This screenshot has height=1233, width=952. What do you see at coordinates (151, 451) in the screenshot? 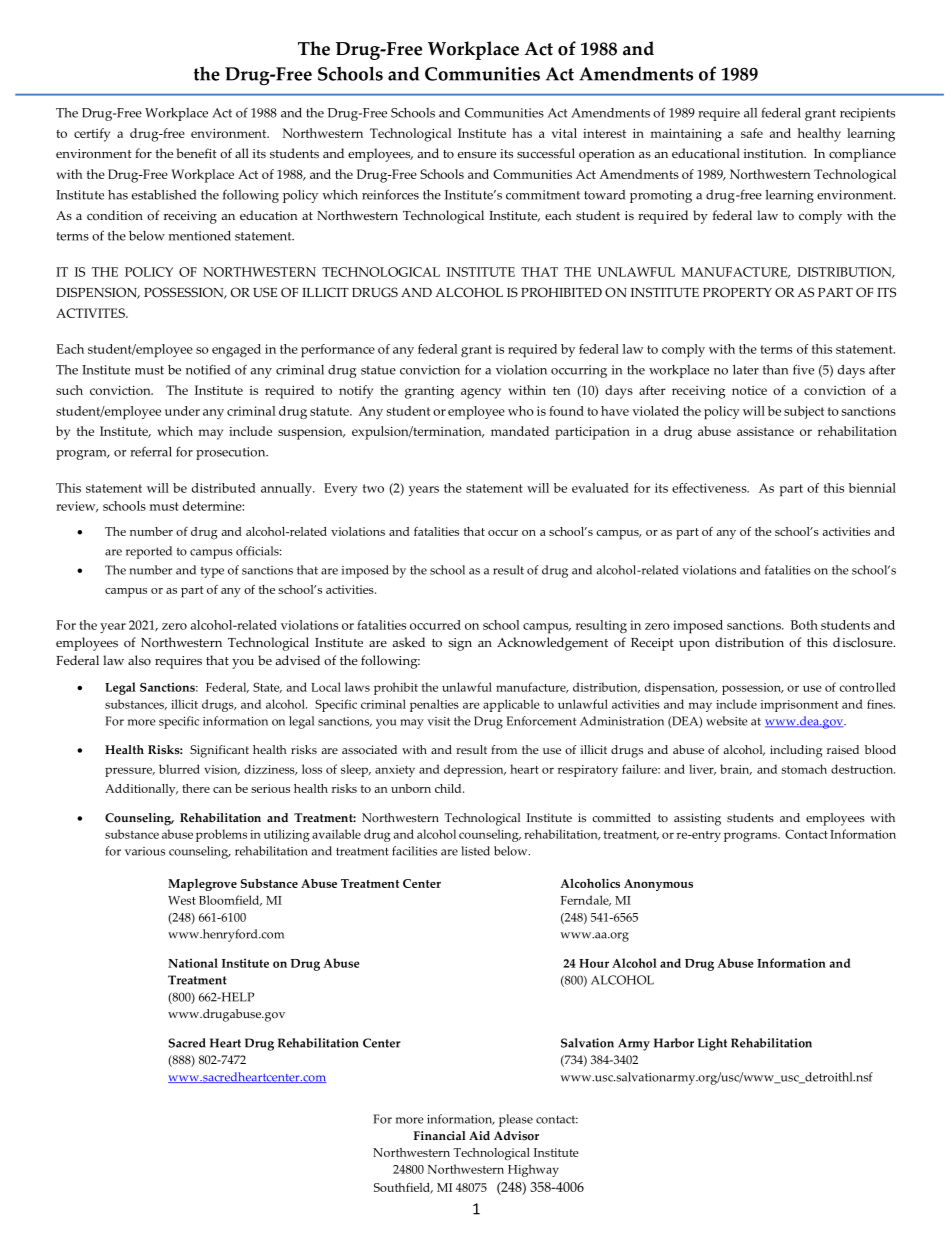
I see `referral` at bounding box center [151, 451].
